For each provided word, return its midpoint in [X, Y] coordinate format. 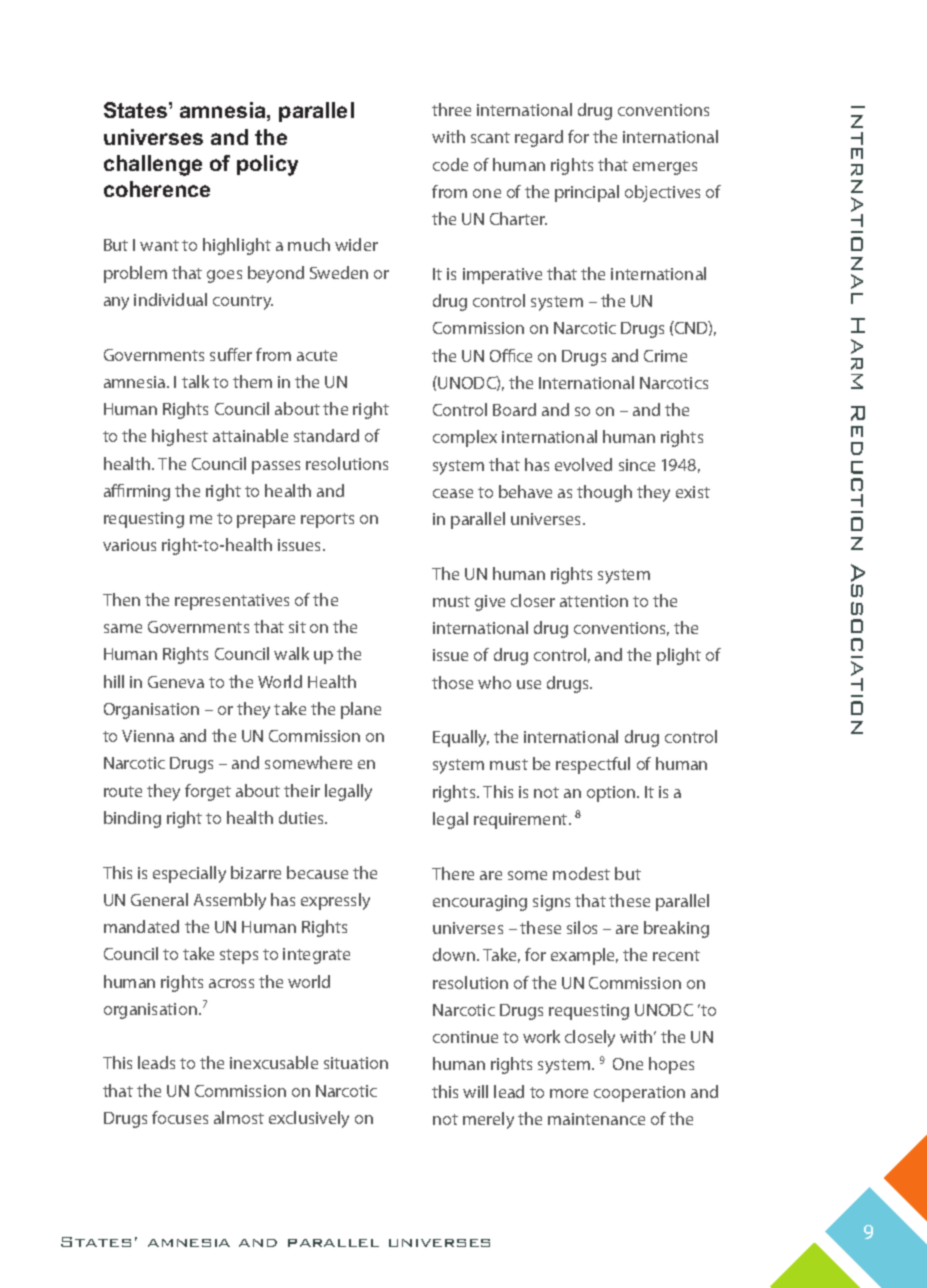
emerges [665, 168]
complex [465, 438]
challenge [153, 165]
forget [208, 792]
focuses [180, 1117]
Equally [461, 738]
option [612, 794]
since [637, 465]
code [450, 164]
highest [180, 437]
